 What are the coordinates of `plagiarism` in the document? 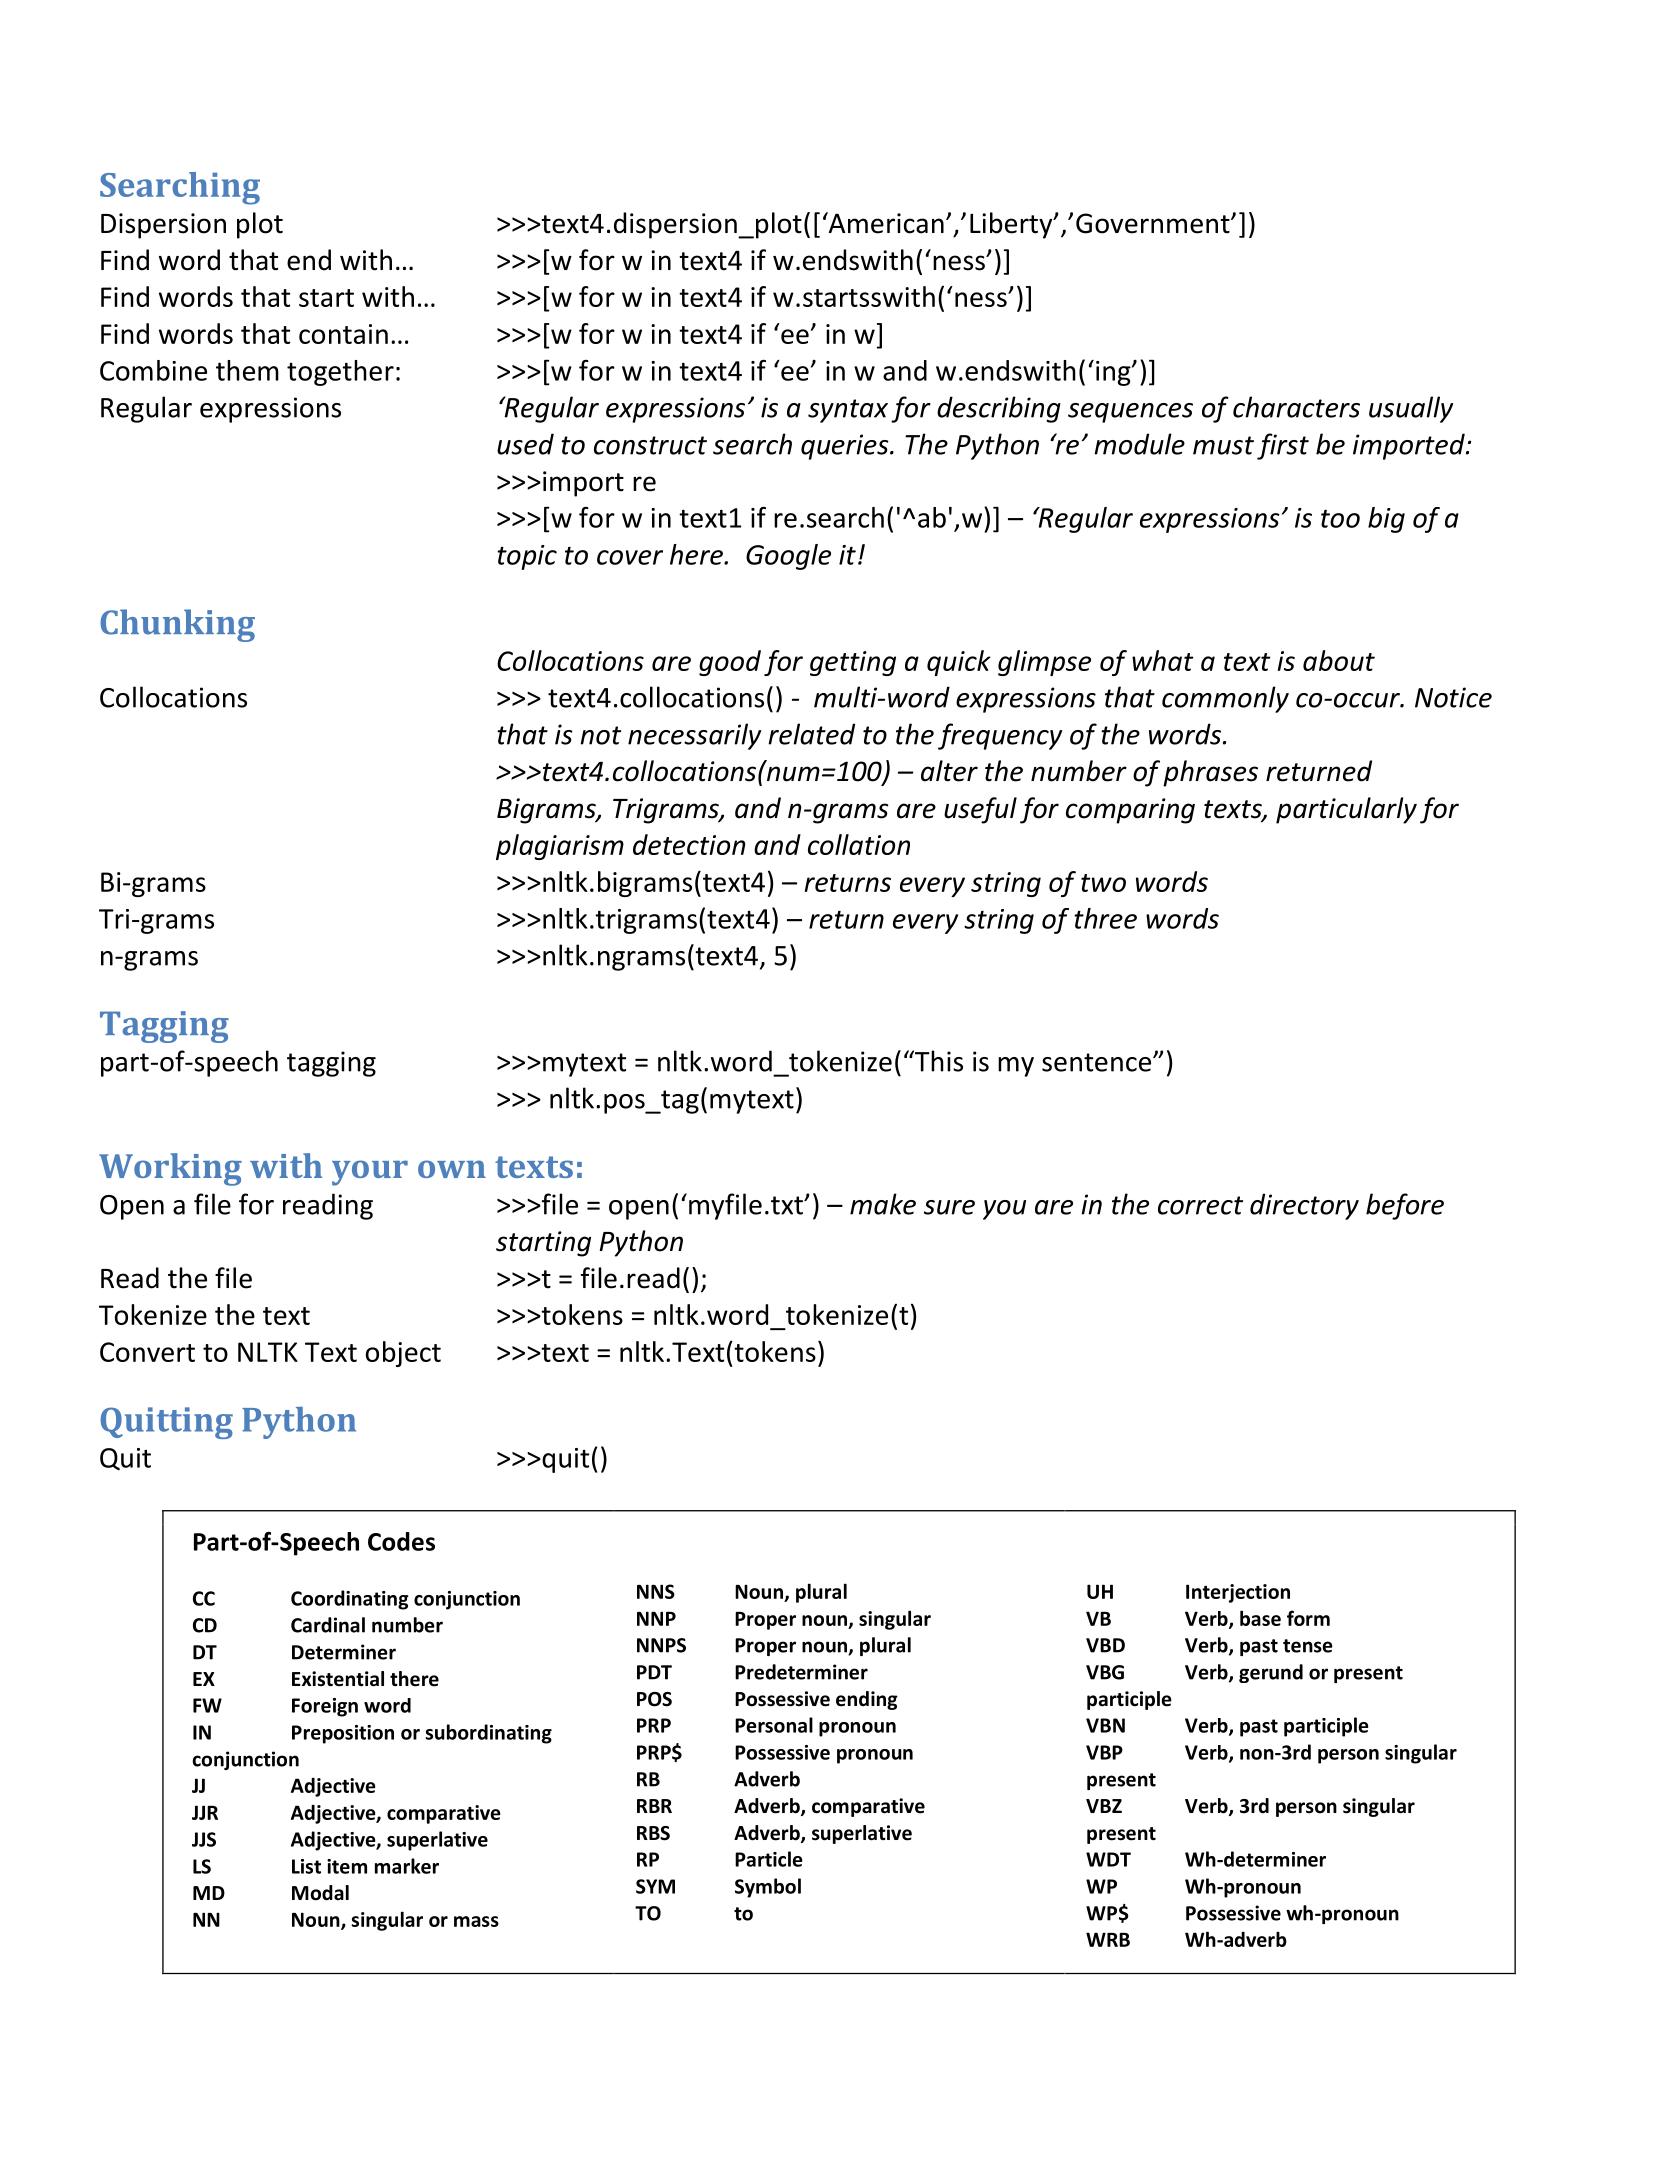 It's located at (560, 847).
